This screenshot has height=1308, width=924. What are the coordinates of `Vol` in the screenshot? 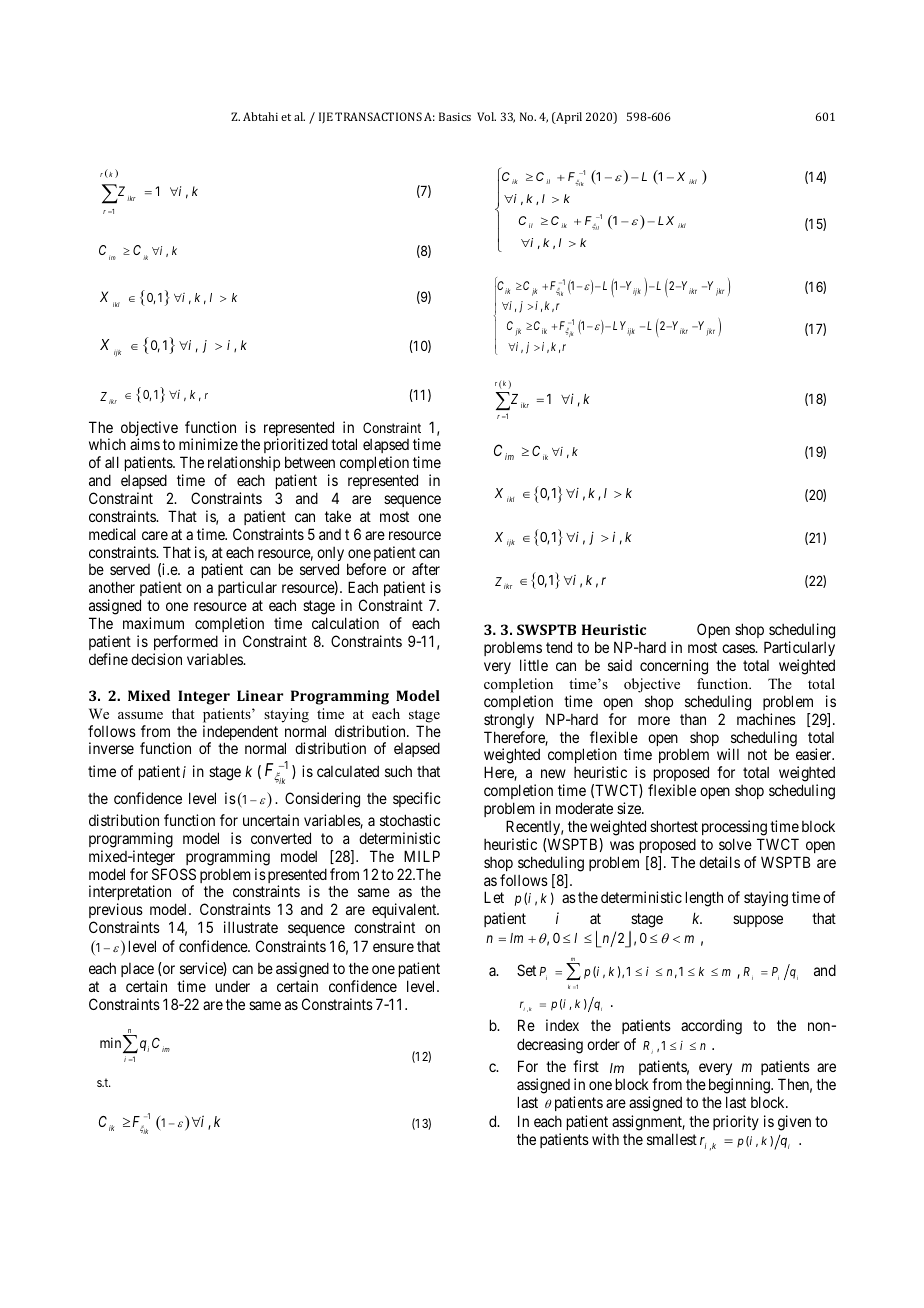 It's located at (486, 116).
